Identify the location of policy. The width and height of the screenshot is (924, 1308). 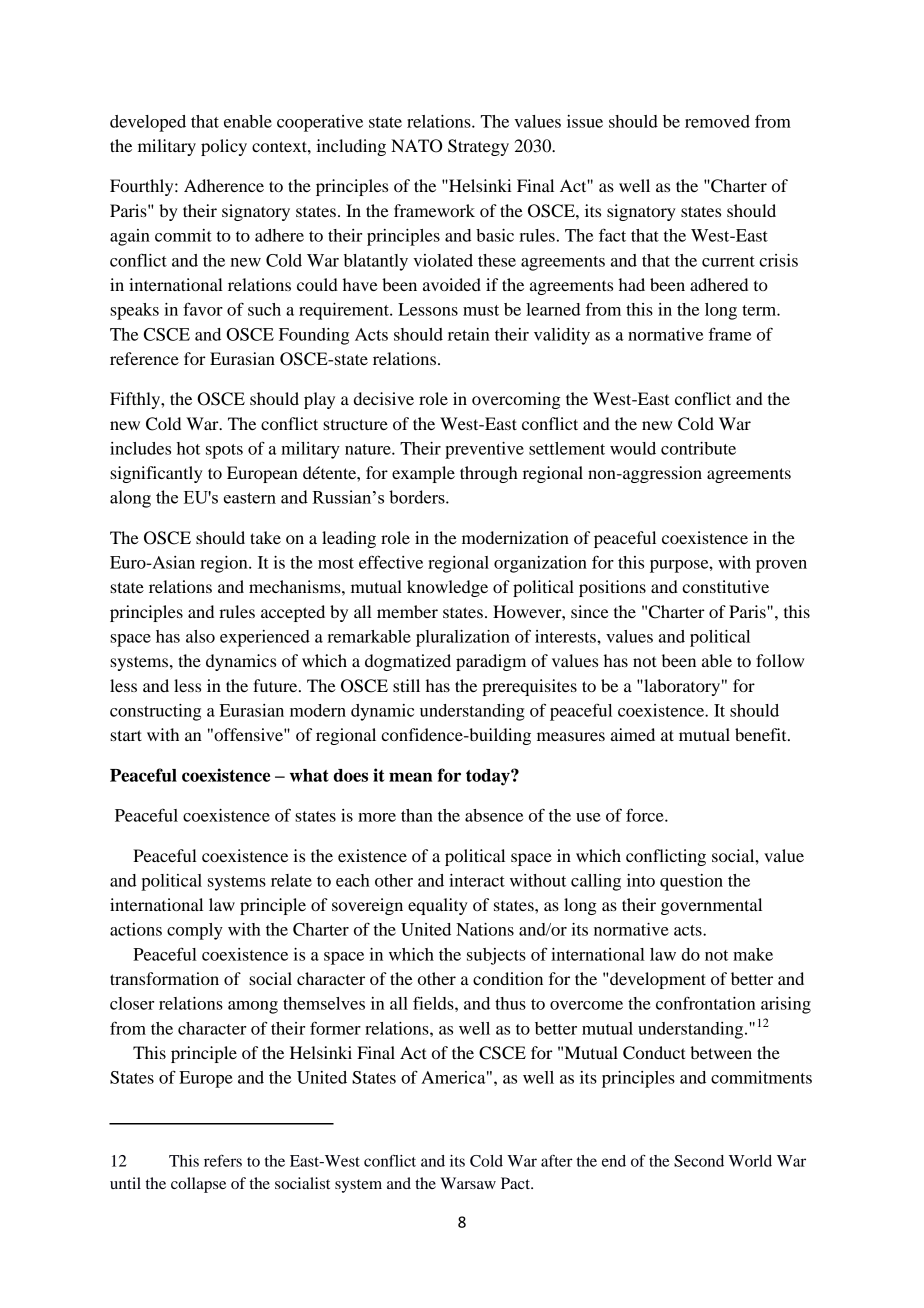
(224, 147).
